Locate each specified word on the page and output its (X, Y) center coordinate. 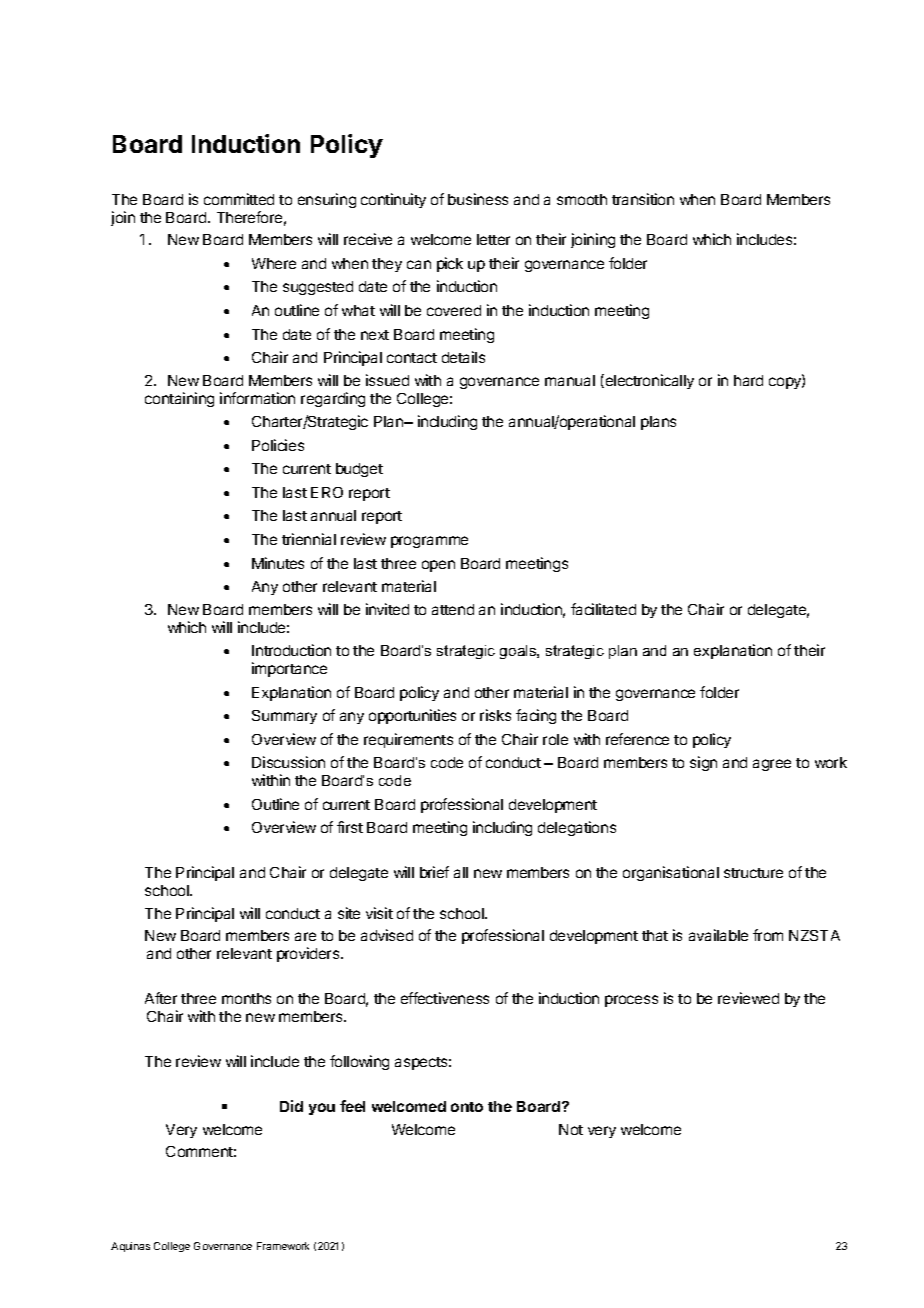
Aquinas (130, 1247)
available (718, 935)
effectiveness (445, 998)
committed (239, 199)
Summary (284, 717)
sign (703, 763)
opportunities (412, 716)
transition (643, 199)
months (246, 998)
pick (450, 264)
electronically (648, 381)
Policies (278, 445)
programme (429, 542)
